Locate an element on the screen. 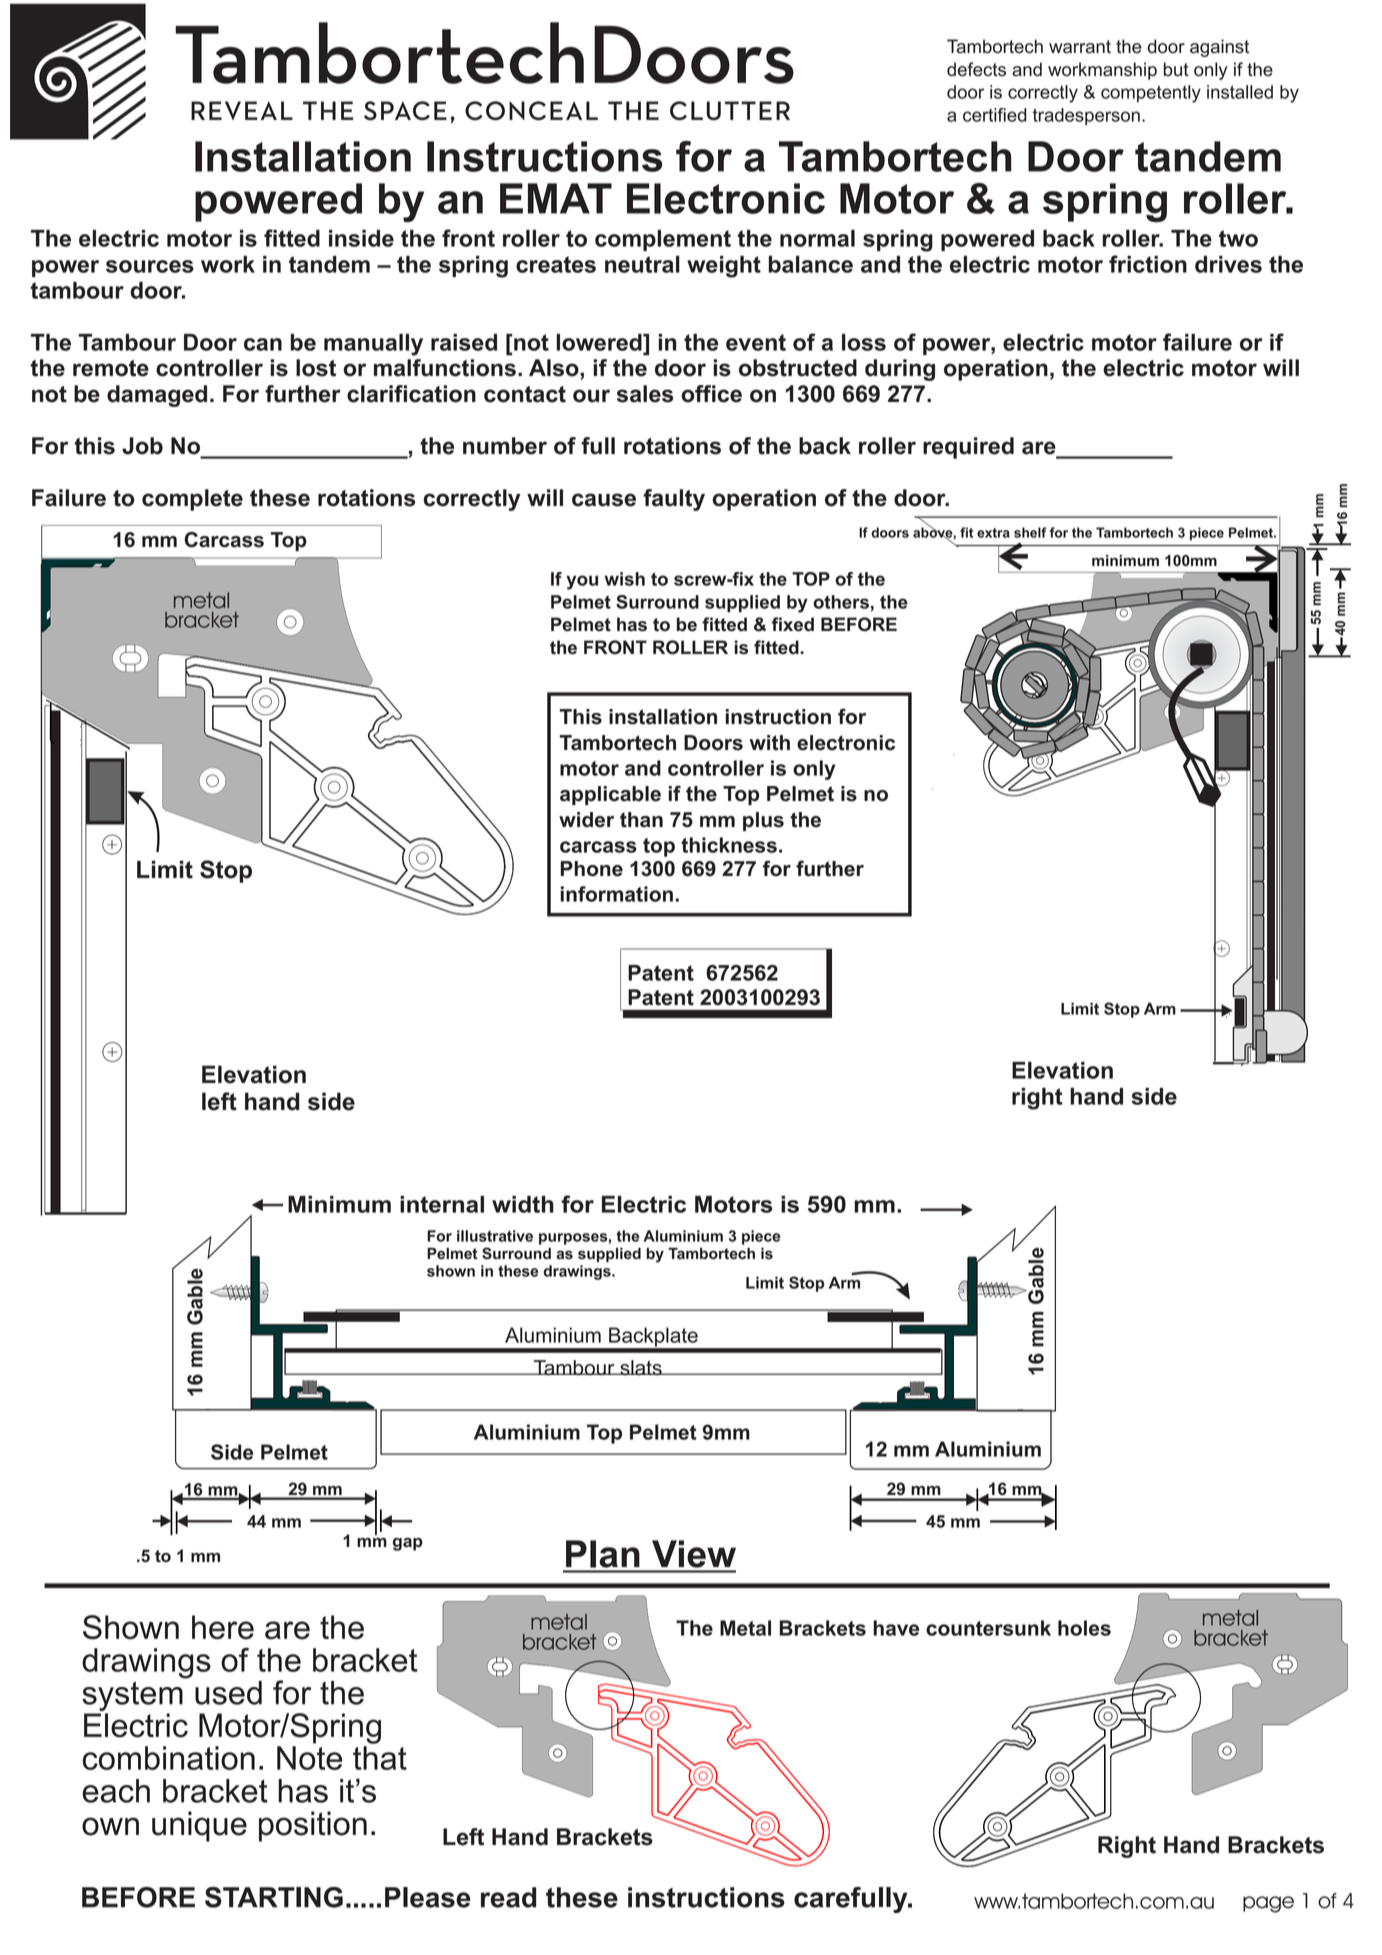 The image size is (1382, 1955). complete is located at coordinates (192, 500).
